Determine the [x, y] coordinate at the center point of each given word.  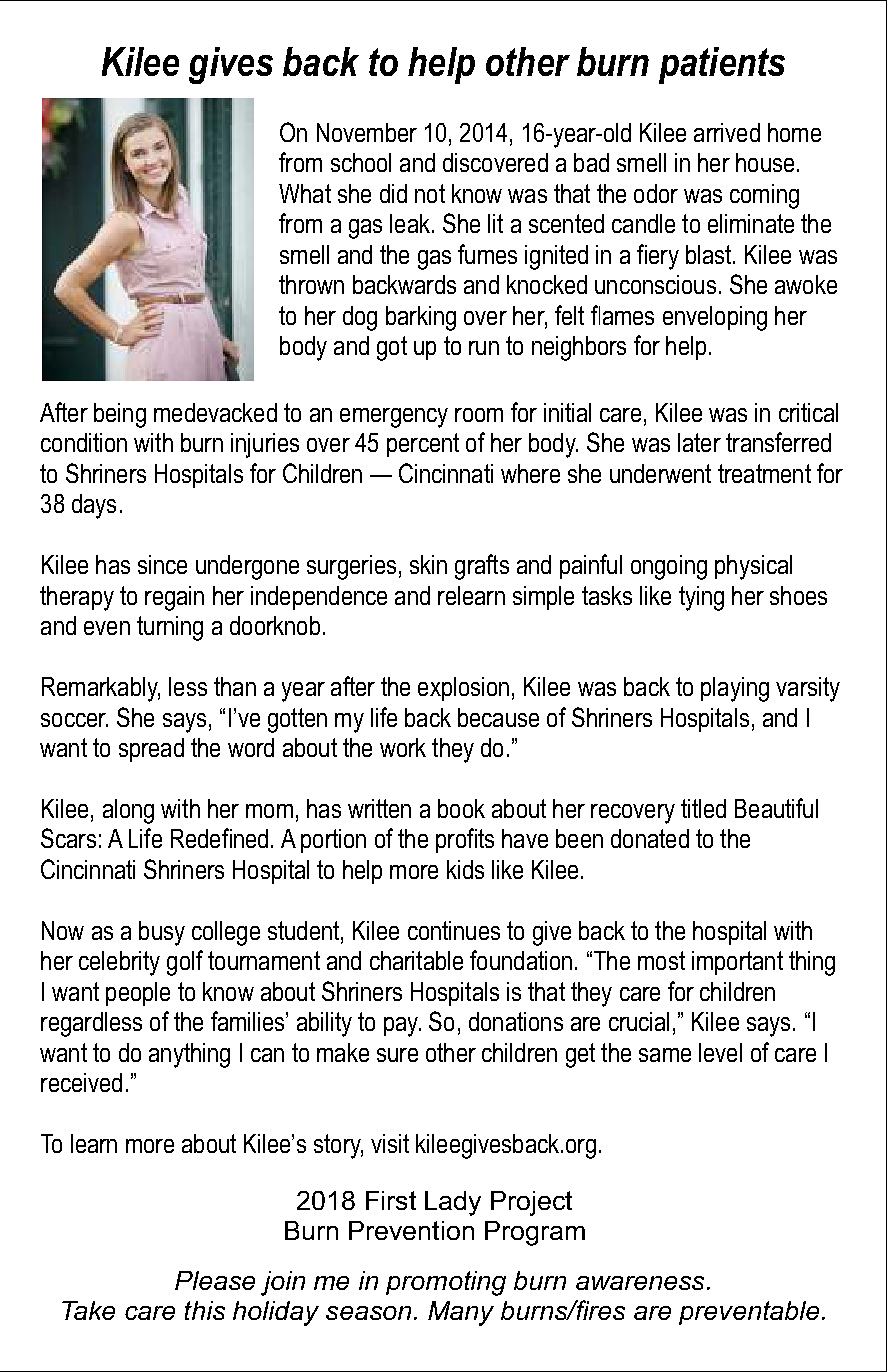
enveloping [715, 318]
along [128, 811]
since [162, 564]
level [720, 1052]
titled [703, 808]
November [367, 132]
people [138, 994]
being [120, 415]
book [461, 808]
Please [215, 1280]
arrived [727, 132]
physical [753, 567]
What [305, 193]
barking [421, 318]
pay [402, 1027]
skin [428, 564]
